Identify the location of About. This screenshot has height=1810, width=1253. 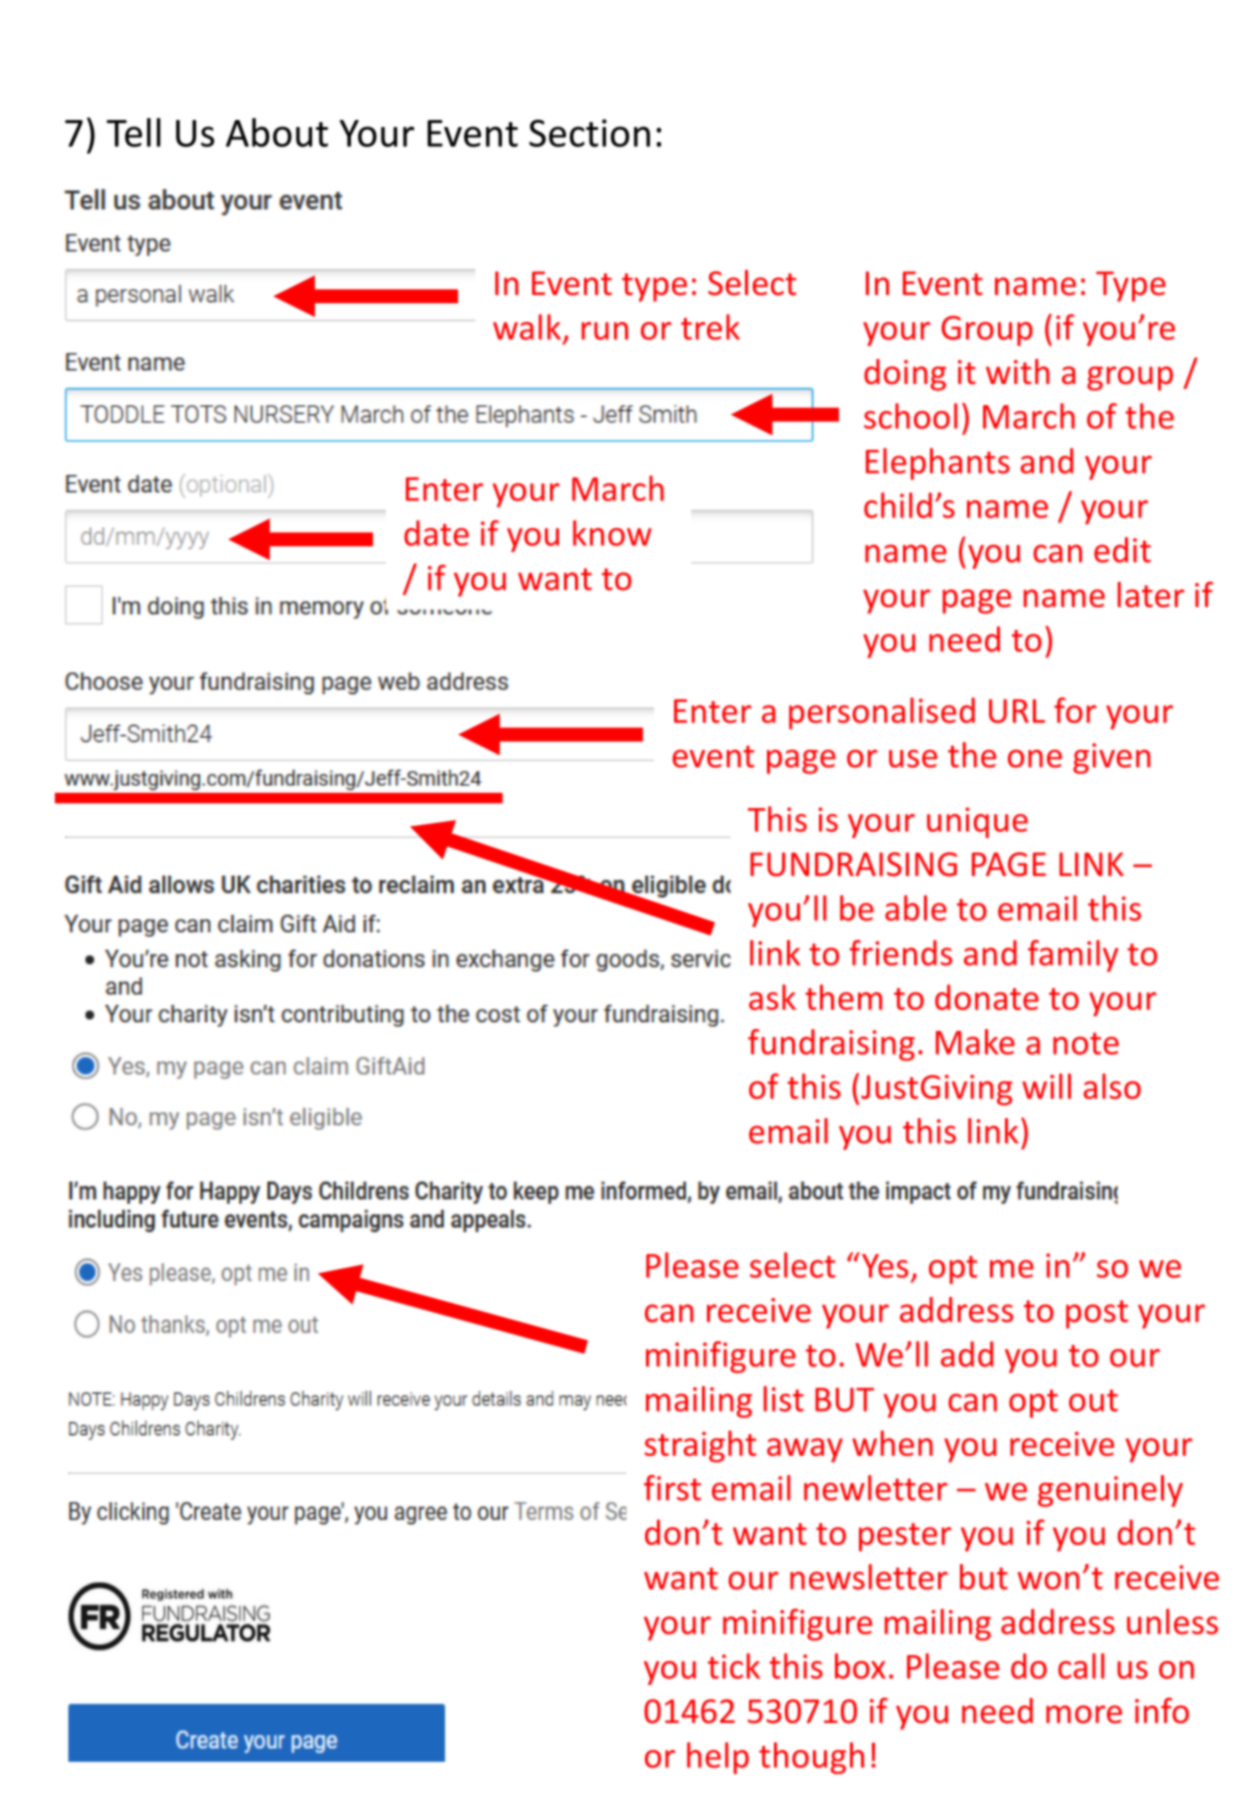
(277, 132).
